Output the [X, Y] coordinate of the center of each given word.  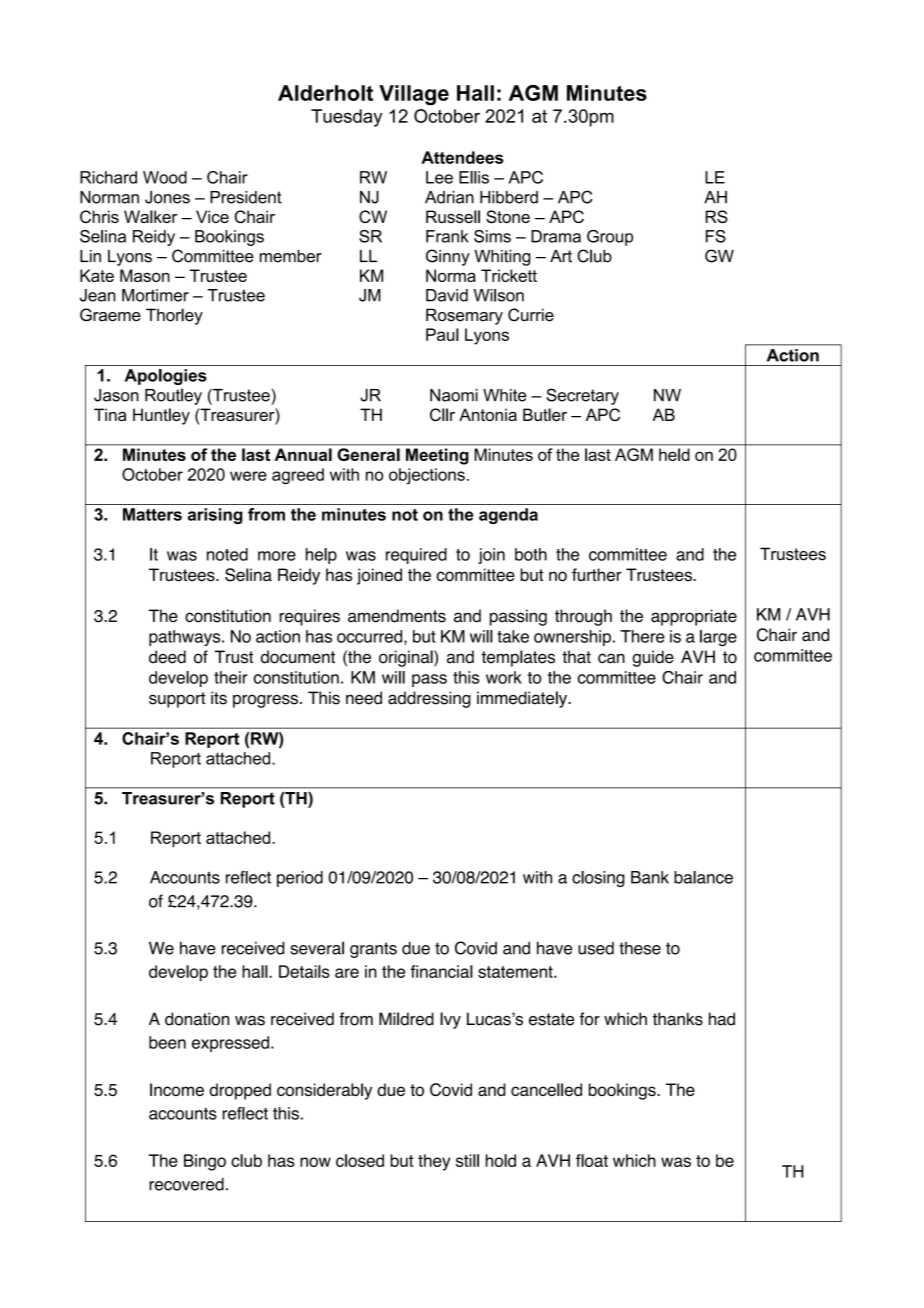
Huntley [161, 416]
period [300, 879]
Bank [650, 877]
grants [373, 950]
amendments [397, 616]
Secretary [582, 396]
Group [610, 238]
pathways [186, 638]
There [642, 636]
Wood [165, 177]
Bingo [205, 1162]
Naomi [454, 395]
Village [414, 95]
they [434, 1162]
